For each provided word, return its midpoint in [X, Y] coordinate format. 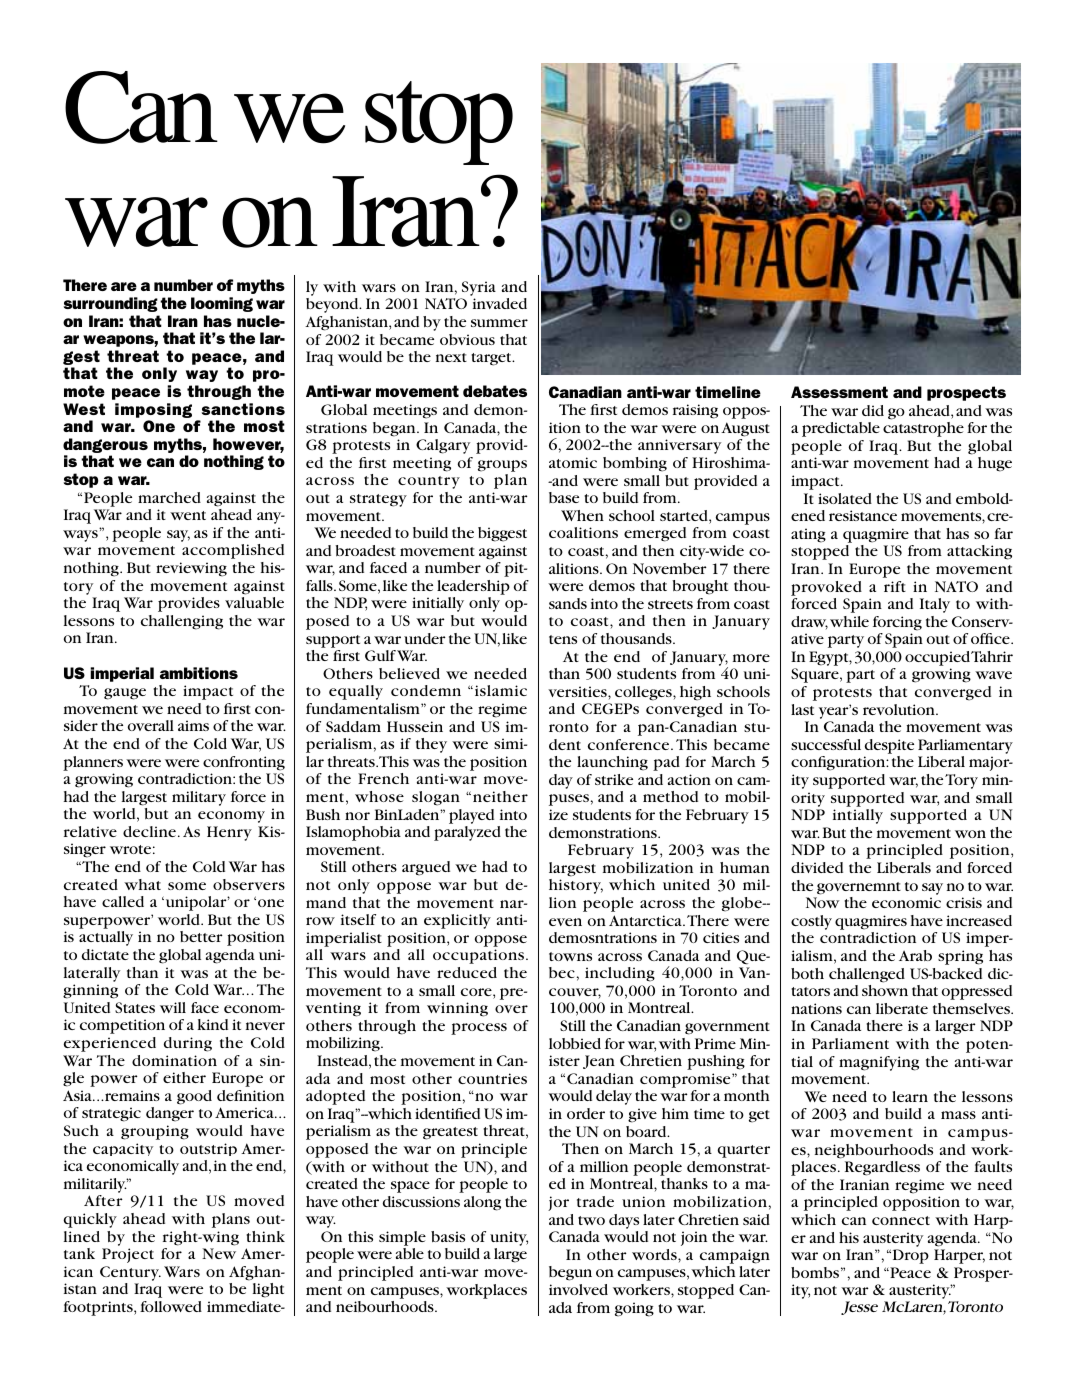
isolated [845, 498]
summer [499, 323]
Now [823, 902]
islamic [499, 690]
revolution [900, 709]
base [564, 497]
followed [171, 1306]
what [142, 884]
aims [193, 725]
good [194, 1097]
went [188, 515]
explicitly [457, 921]
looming [222, 304]
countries [492, 1078]
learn [910, 1096]
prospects [966, 393]
